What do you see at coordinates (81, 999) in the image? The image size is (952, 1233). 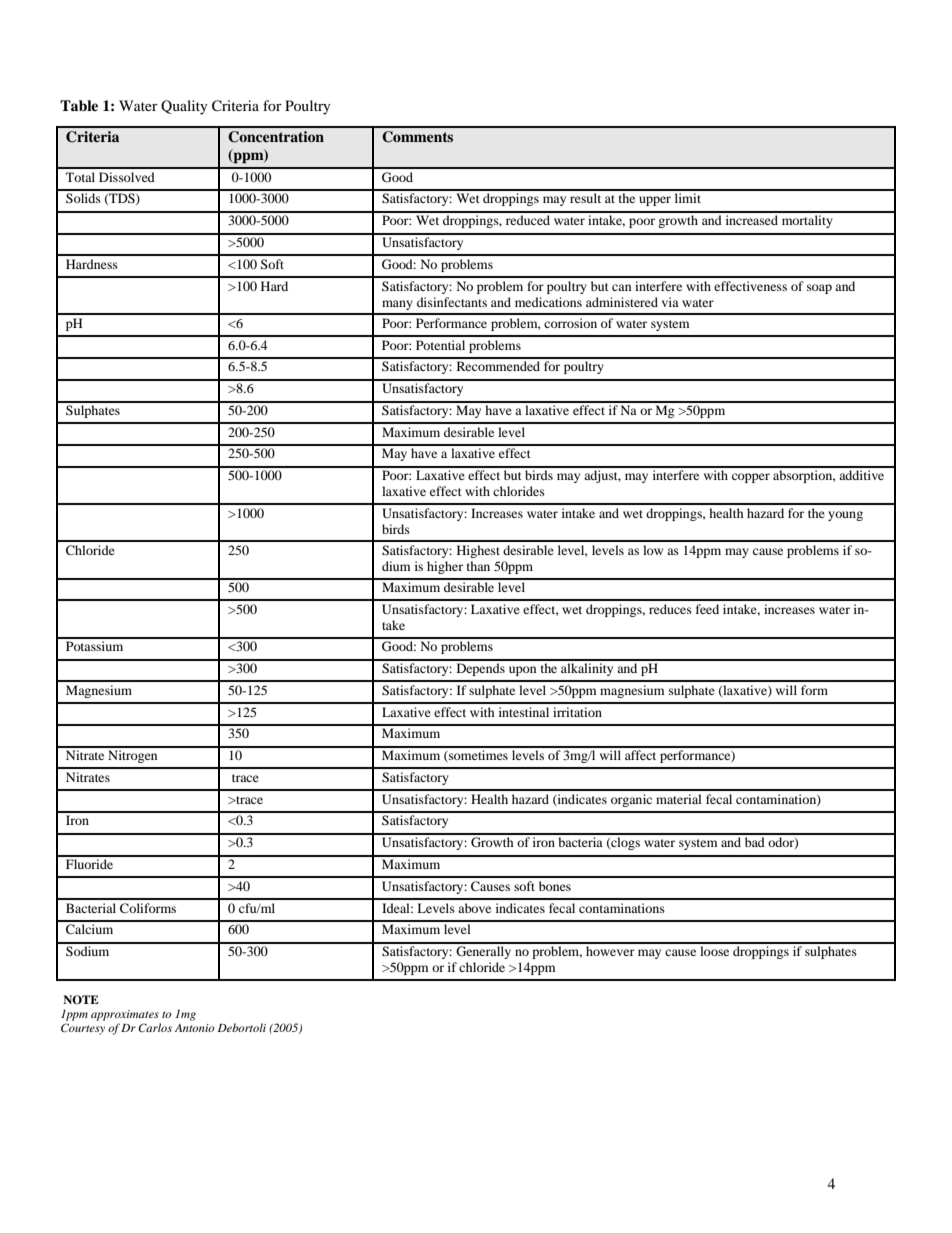 I see `NOTE` at bounding box center [81, 999].
